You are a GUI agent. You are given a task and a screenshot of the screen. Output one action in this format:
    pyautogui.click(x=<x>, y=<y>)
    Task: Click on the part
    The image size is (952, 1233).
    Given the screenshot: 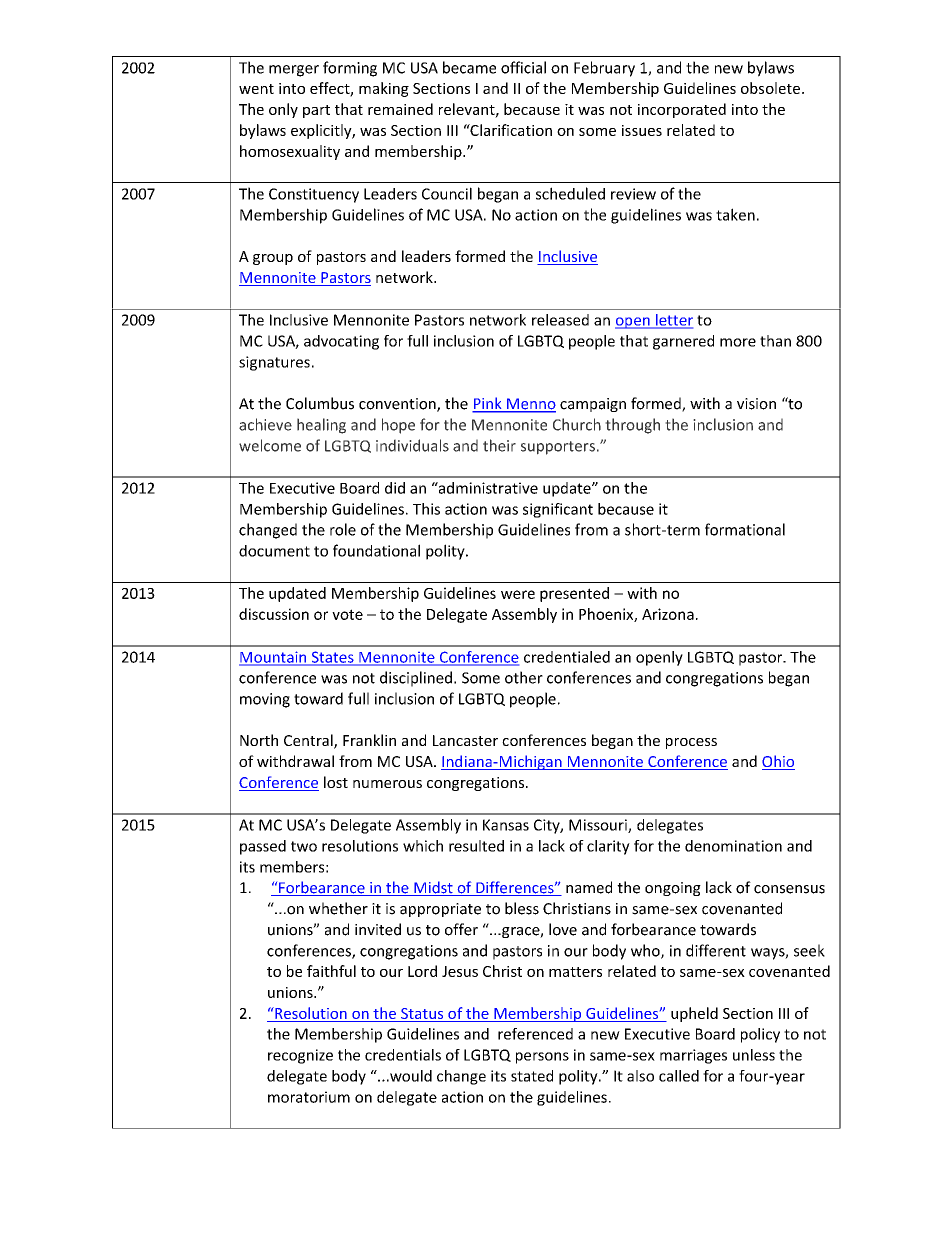 What is the action you would take?
    pyautogui.click(x=316, y=111)
